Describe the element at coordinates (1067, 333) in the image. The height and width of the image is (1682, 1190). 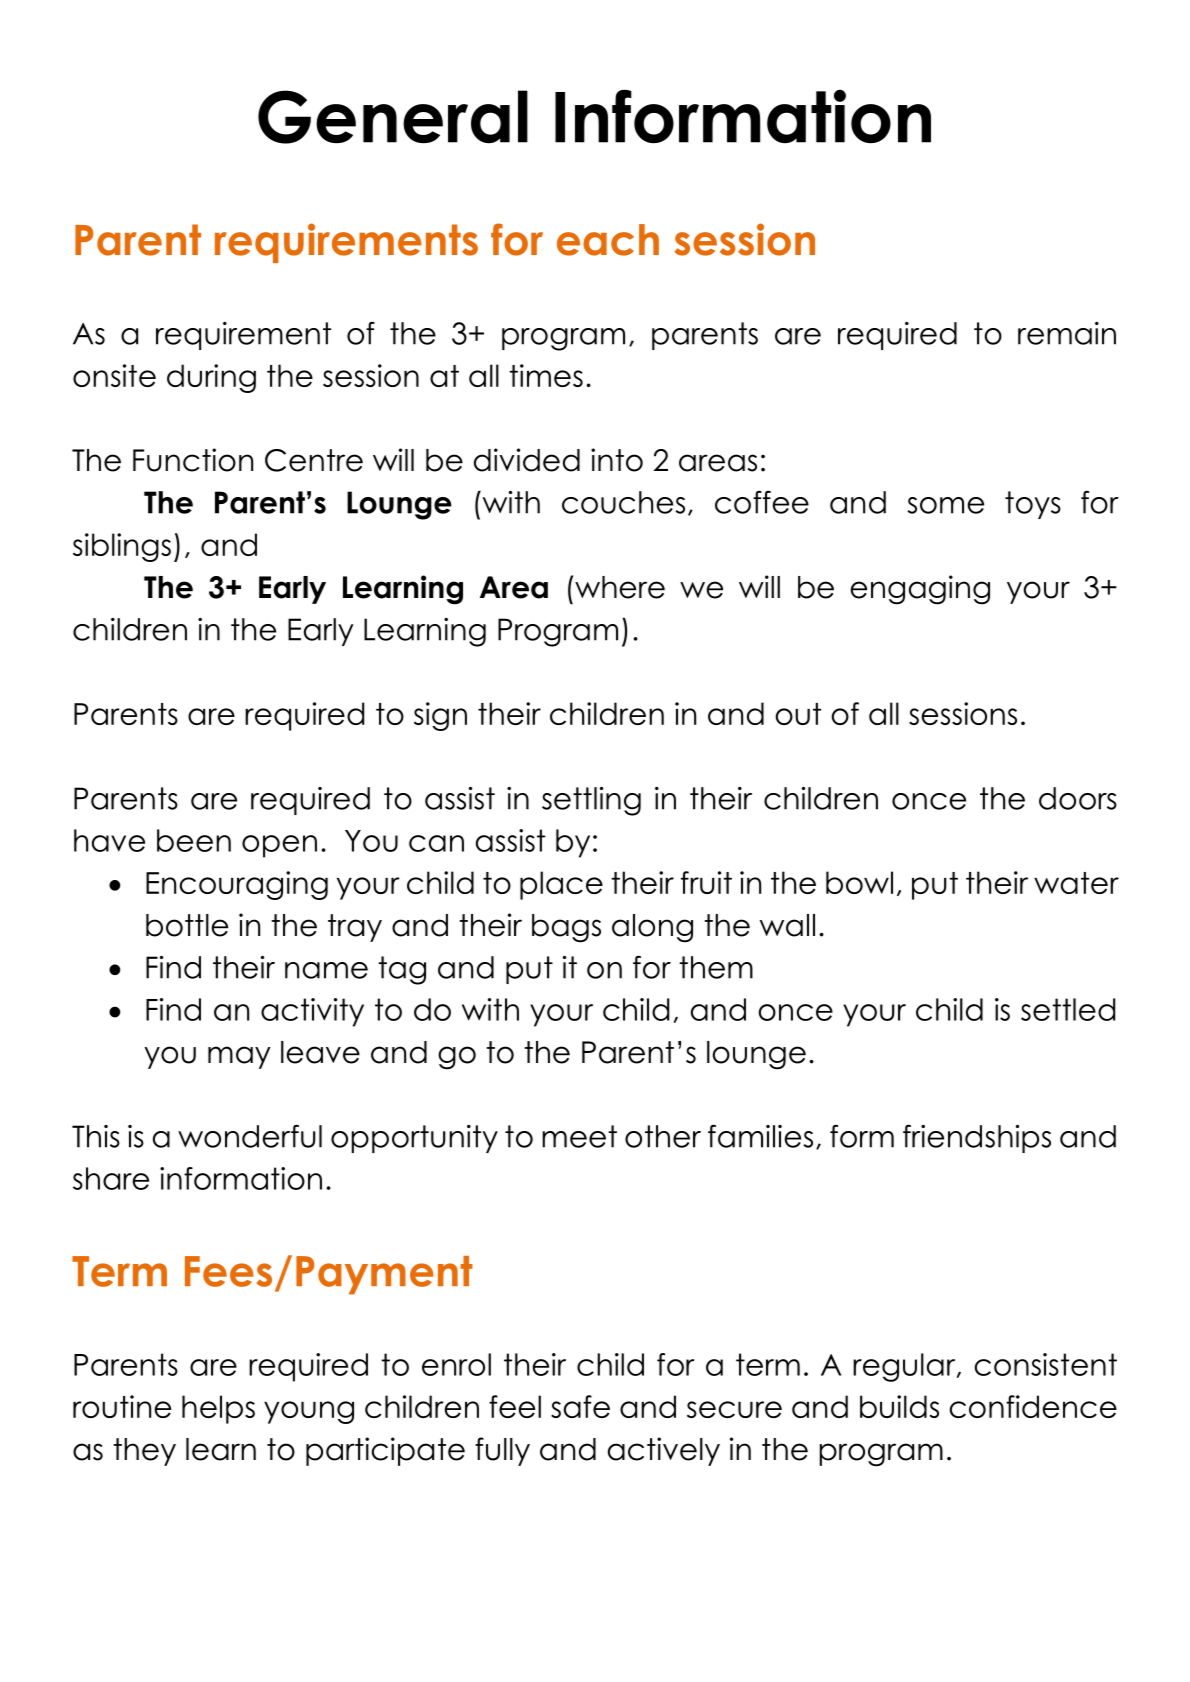
I see `remain` at that location.
